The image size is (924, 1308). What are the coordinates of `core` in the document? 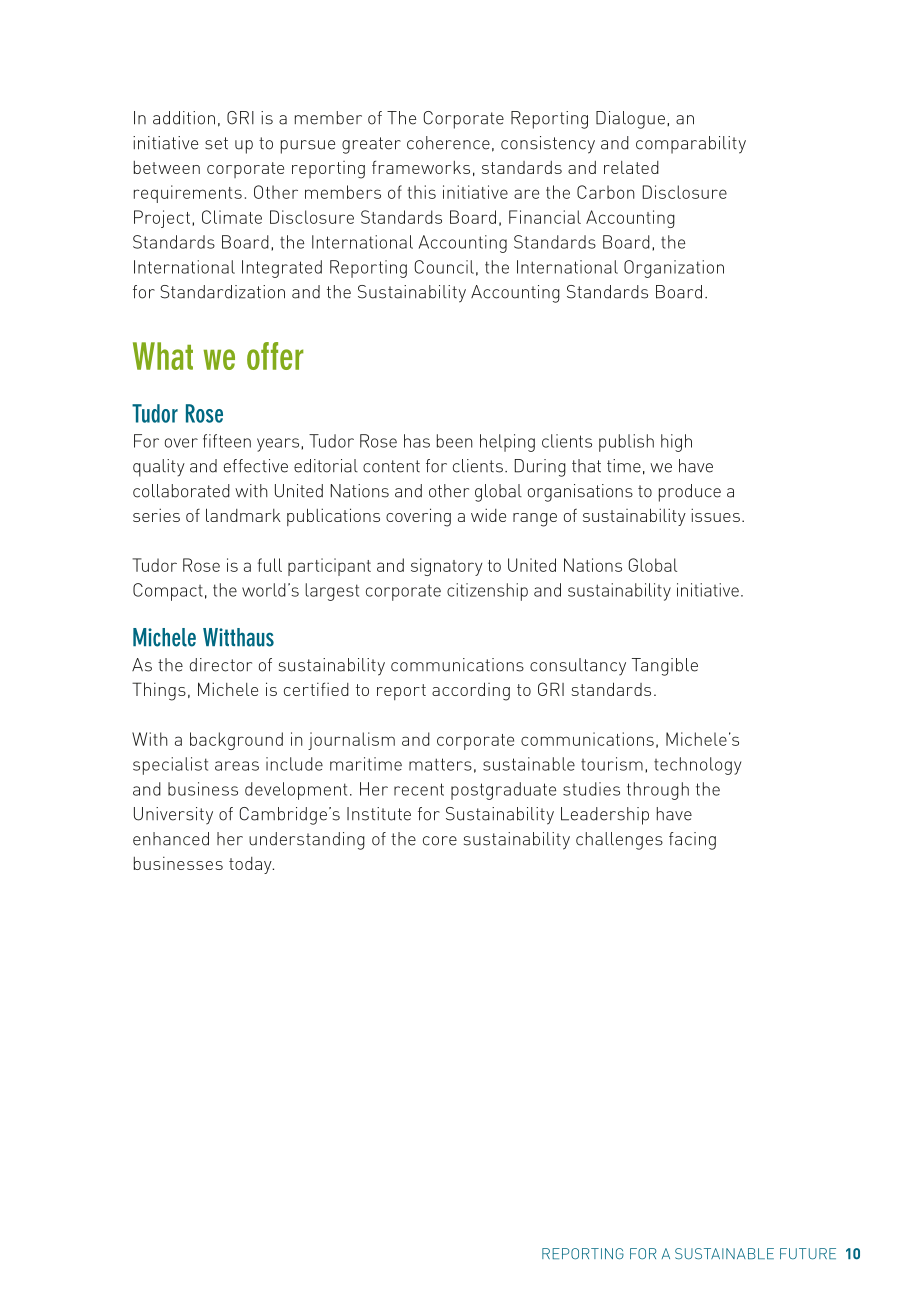 It's located at (440, 841).
